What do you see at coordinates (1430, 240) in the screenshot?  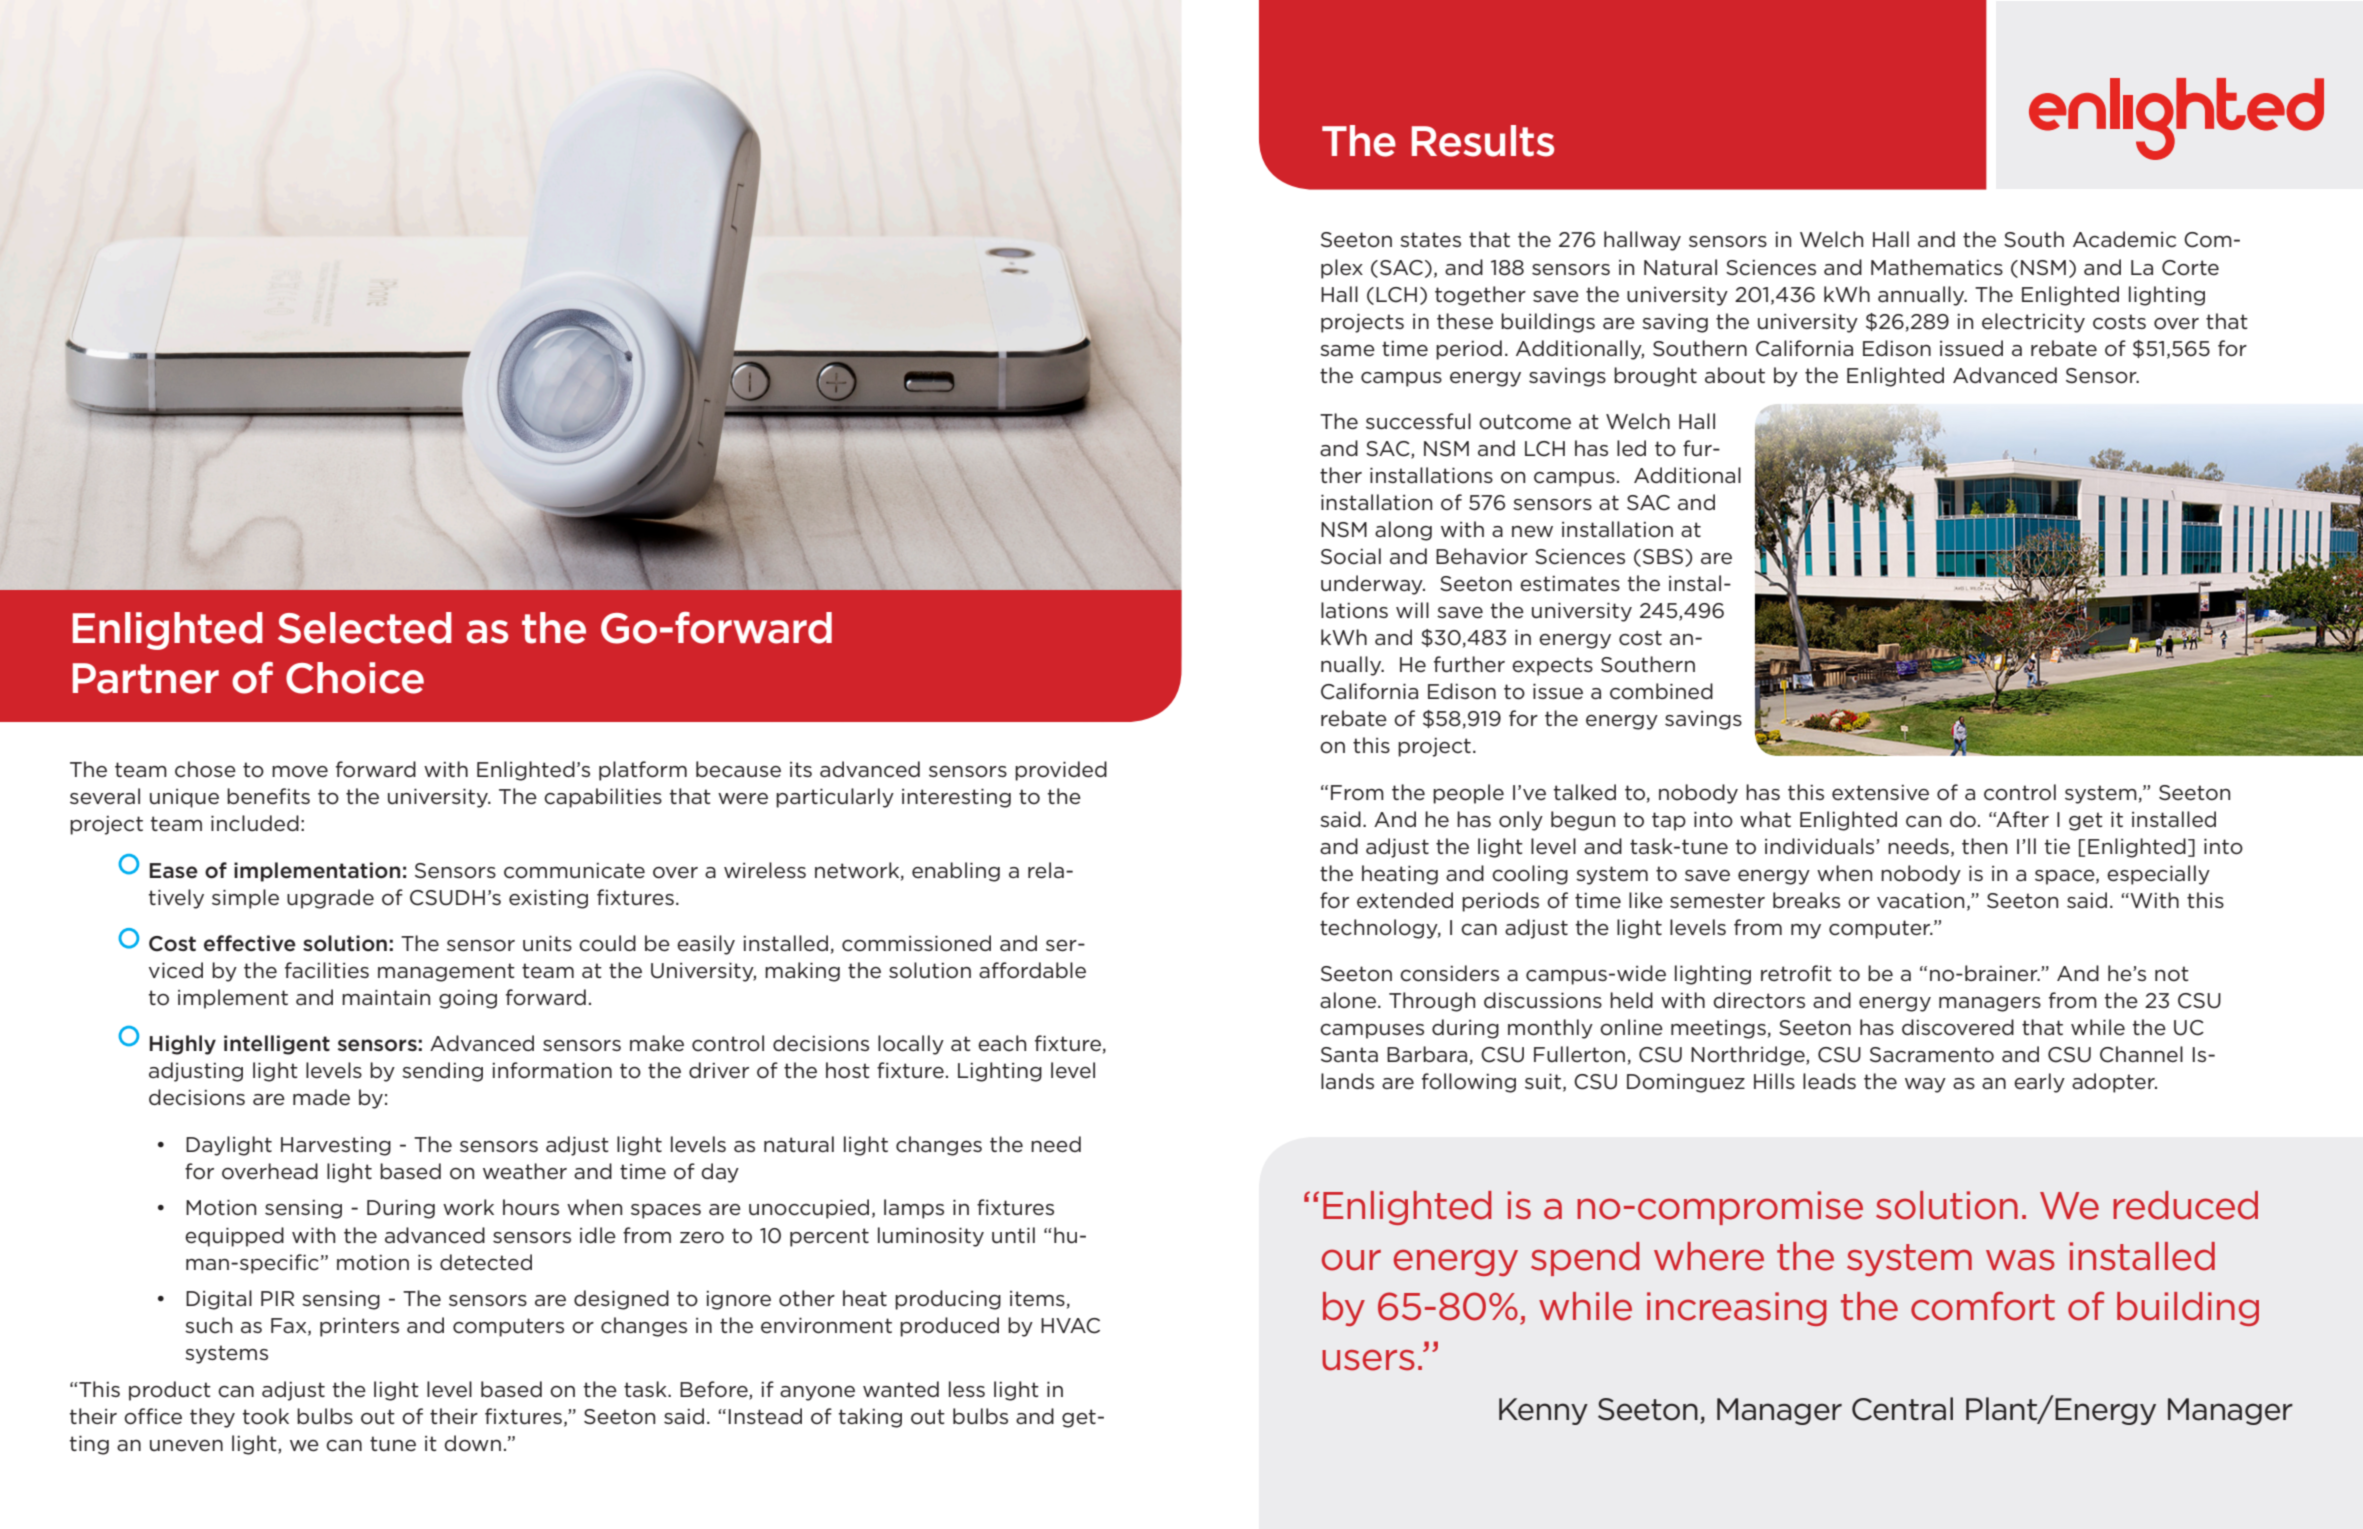 I see `states` at bounding box center [1430, 240].
